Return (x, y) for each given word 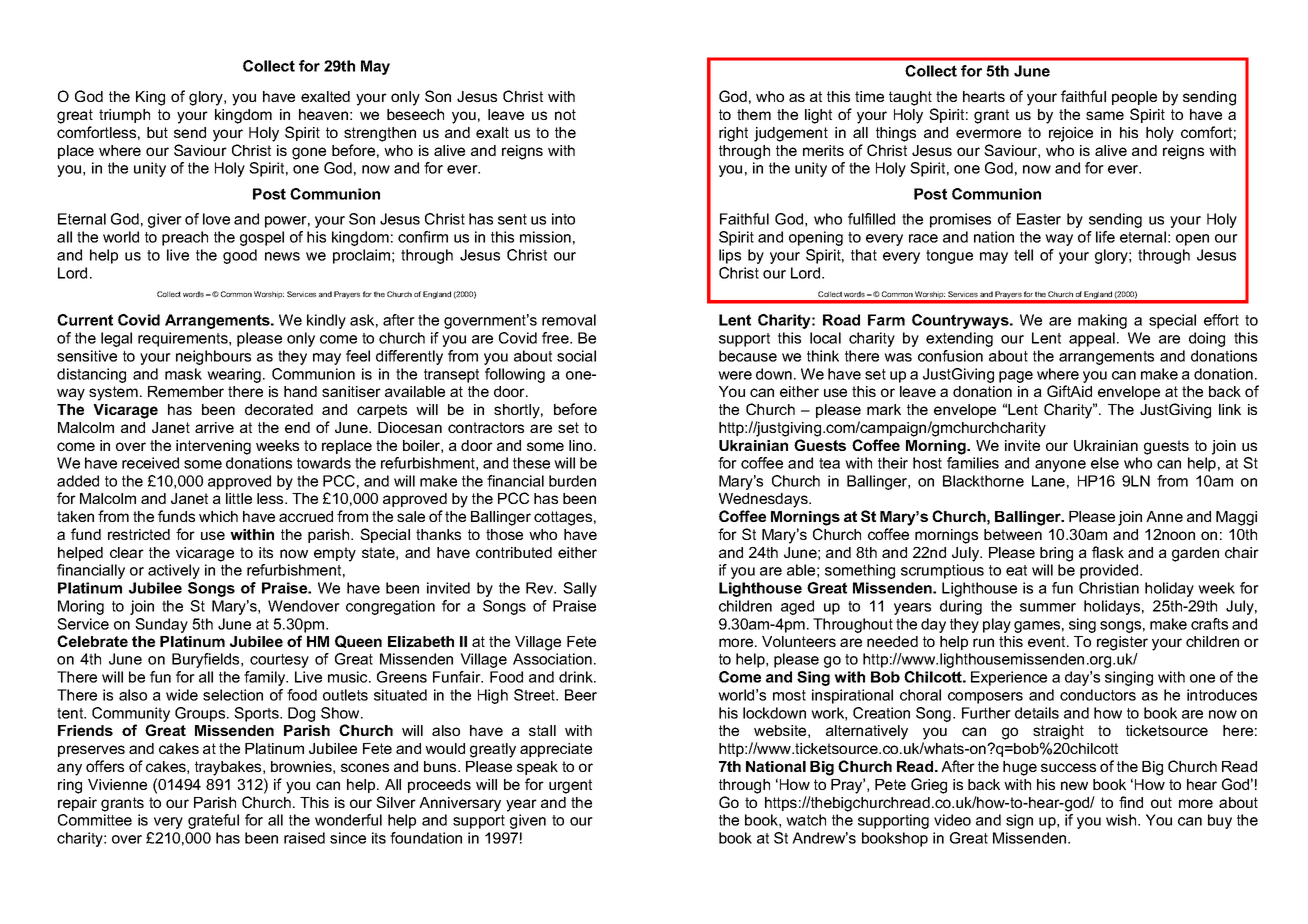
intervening (213, 447)
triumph (124, 116)
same (1105, 115)
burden (572, 481)
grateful (213, 821)
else (1105, 463)
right (733, 134)
